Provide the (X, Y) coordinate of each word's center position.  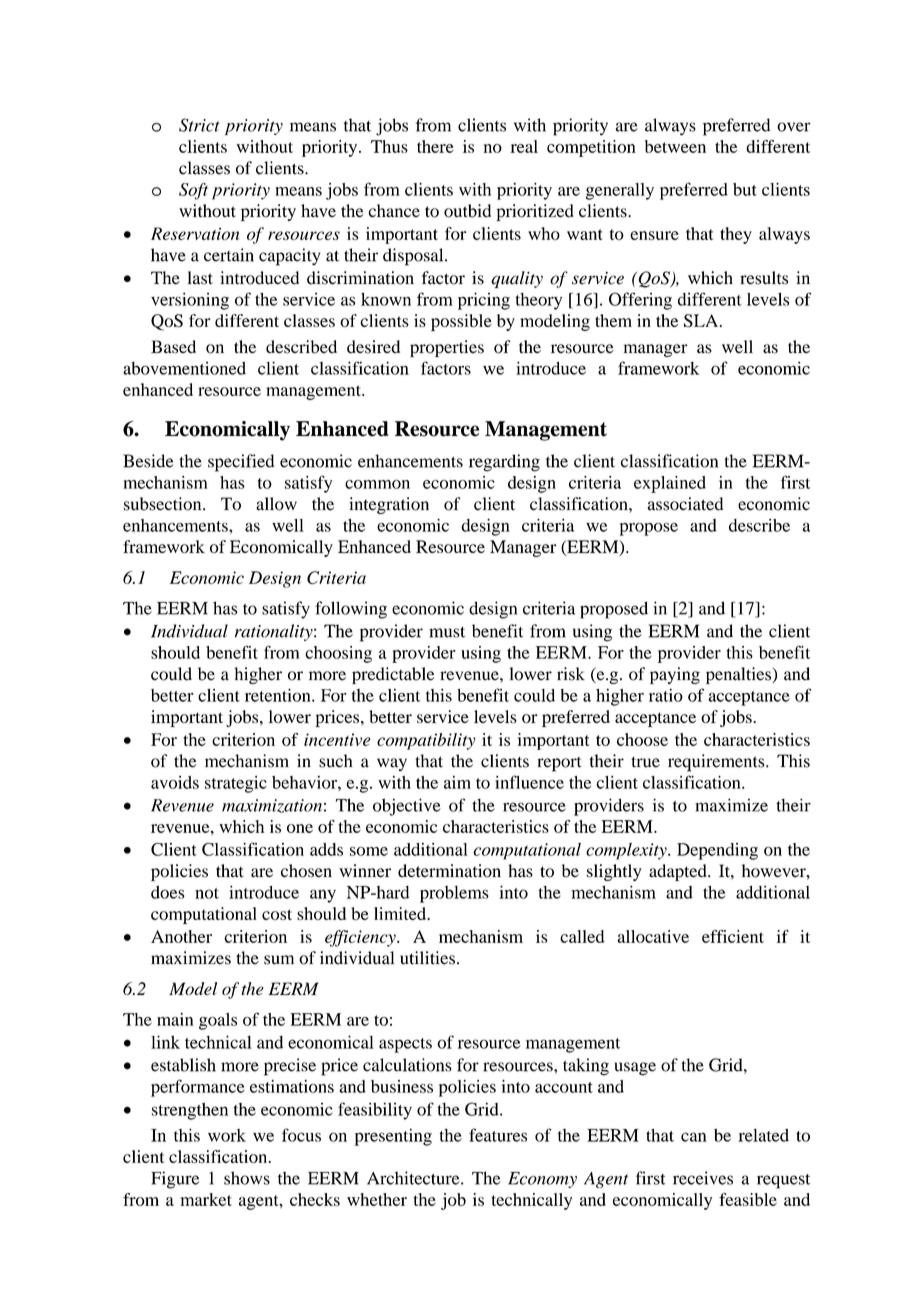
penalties (740, 675)
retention (279, 695)
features (498, 1135)
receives (703, 1178)
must (447, 632)
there (435, 146)
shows (247, 1178)
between (675, 146)
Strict (199, 125)
